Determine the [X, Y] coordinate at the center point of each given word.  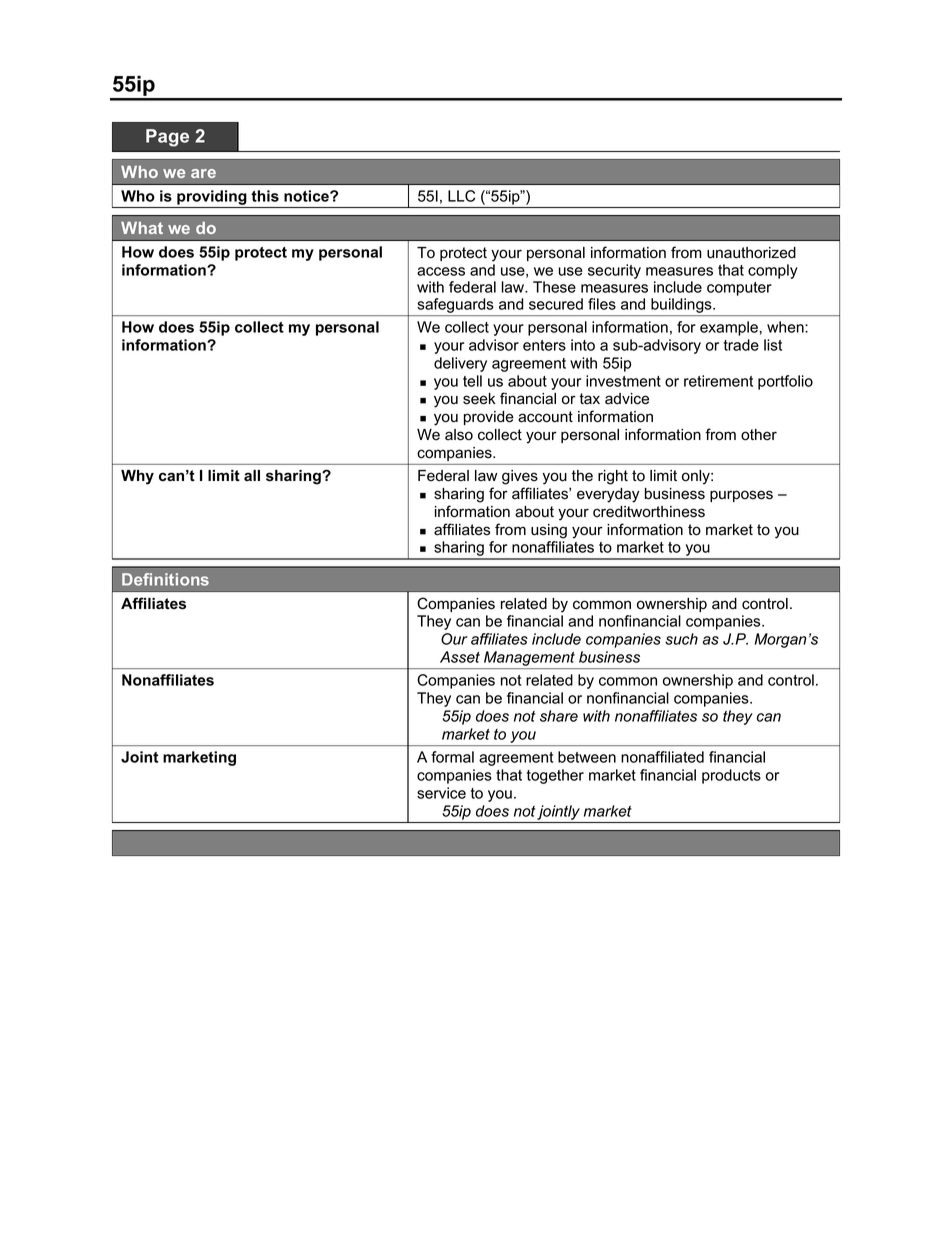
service [441, 793]
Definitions [165, 579]
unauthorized [751, 253]
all [252, 475]
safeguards [455, 307]
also [459, 435]
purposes [741, 496]
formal [452, 757]
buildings [681, 307]
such [681, 639]
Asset [460, 657]
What [142, 228]
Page [167, 138]
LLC [461, 196]
